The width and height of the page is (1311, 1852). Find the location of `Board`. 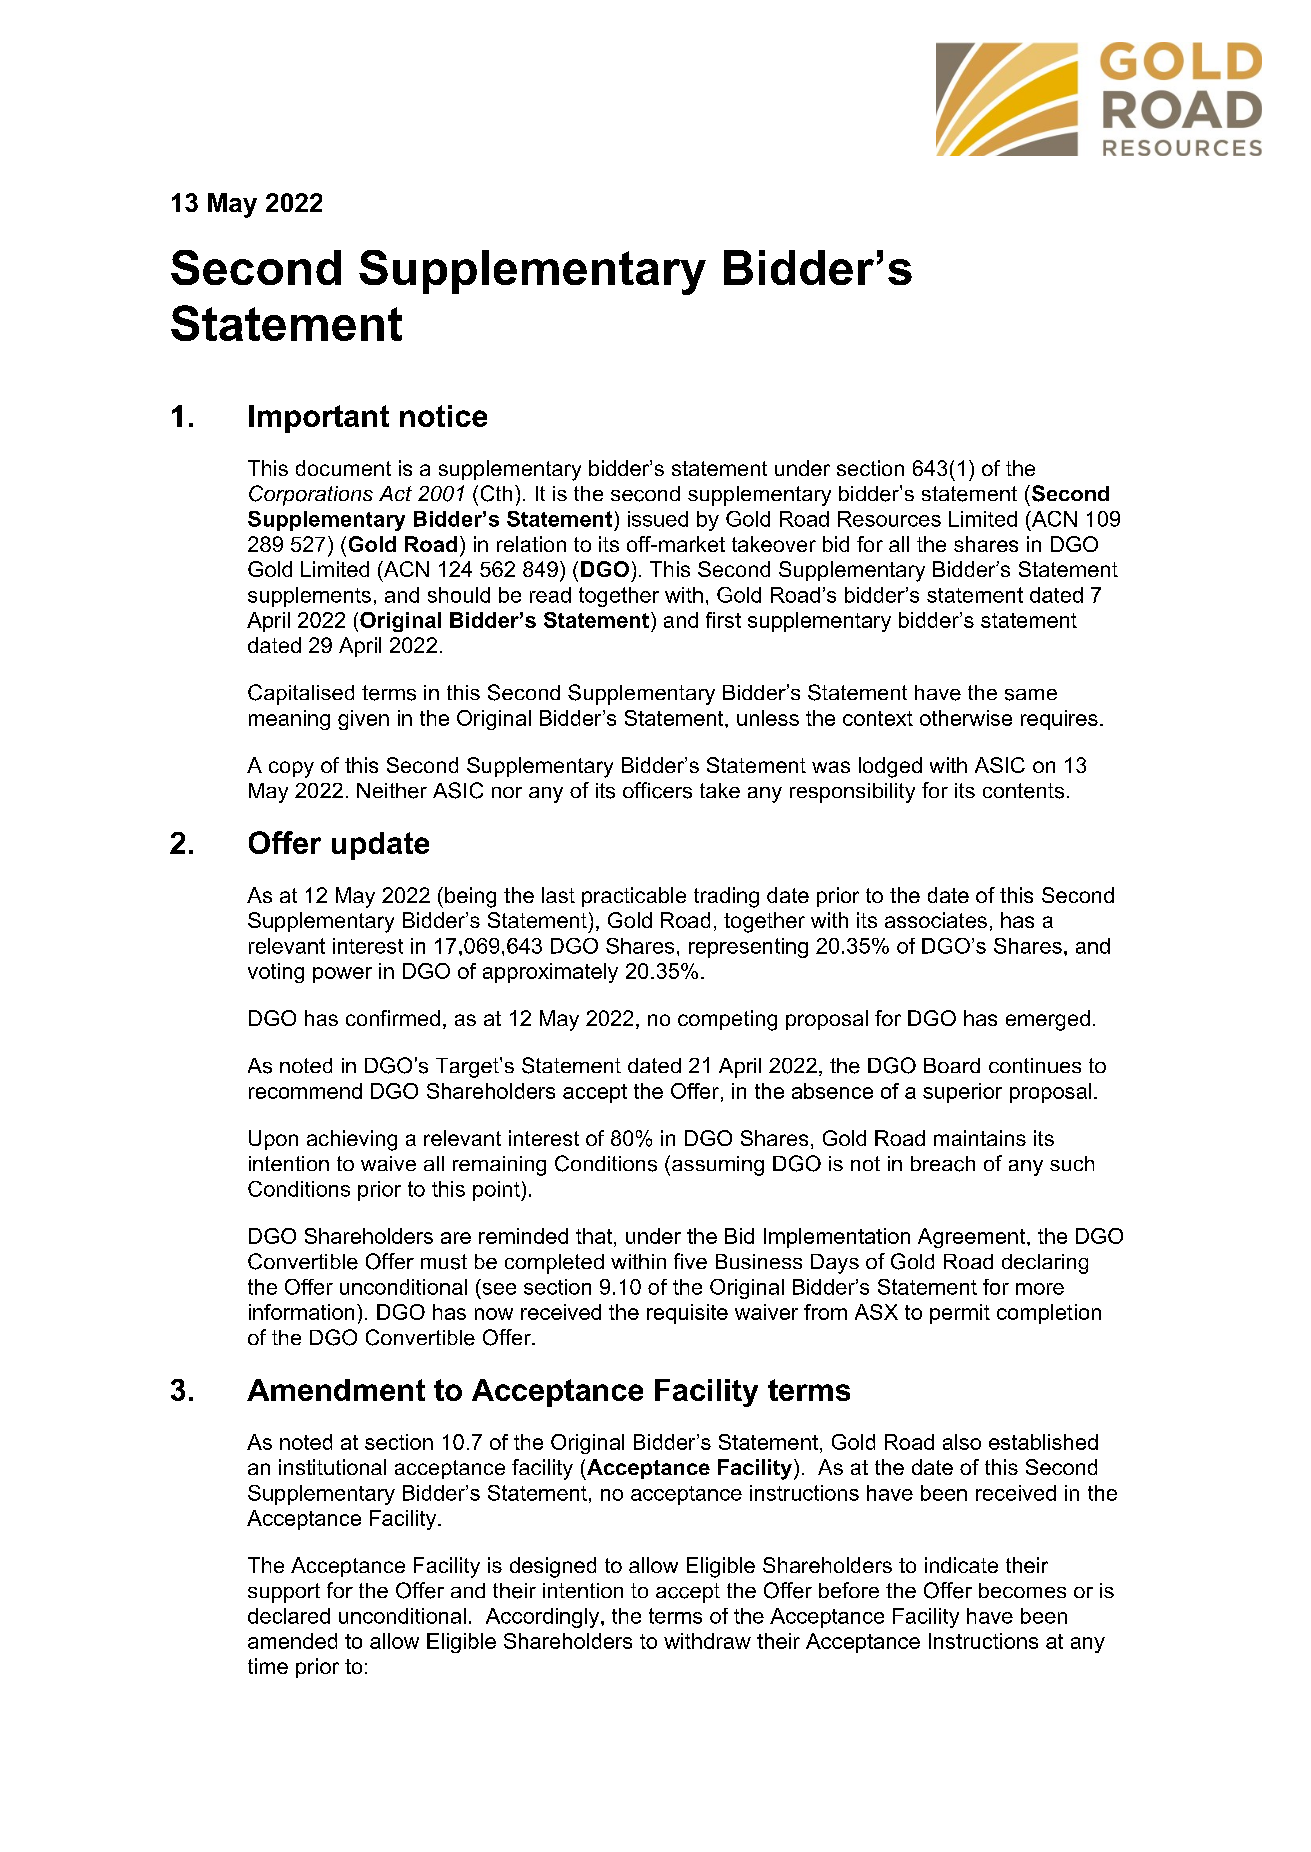

Board is located at coordinates (952, 1065).
